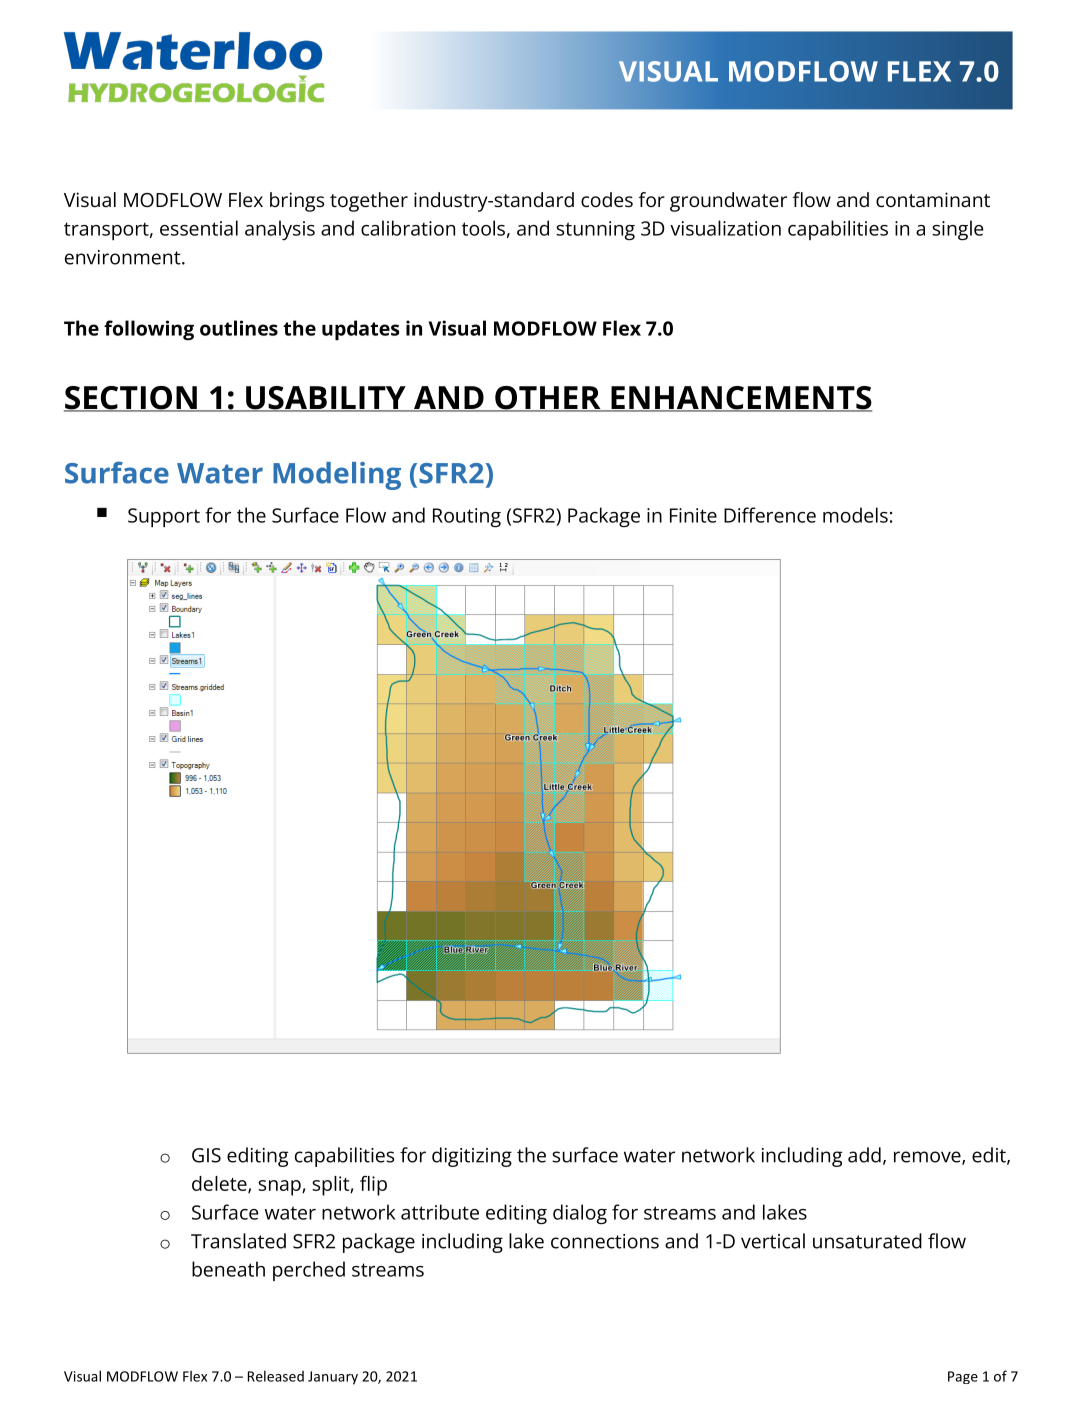 Image resolution: width=1082 pixels, height=1401 pixels. Describe the element at coordinates (933, 199) in the image. I see `contaminant` at that location.
